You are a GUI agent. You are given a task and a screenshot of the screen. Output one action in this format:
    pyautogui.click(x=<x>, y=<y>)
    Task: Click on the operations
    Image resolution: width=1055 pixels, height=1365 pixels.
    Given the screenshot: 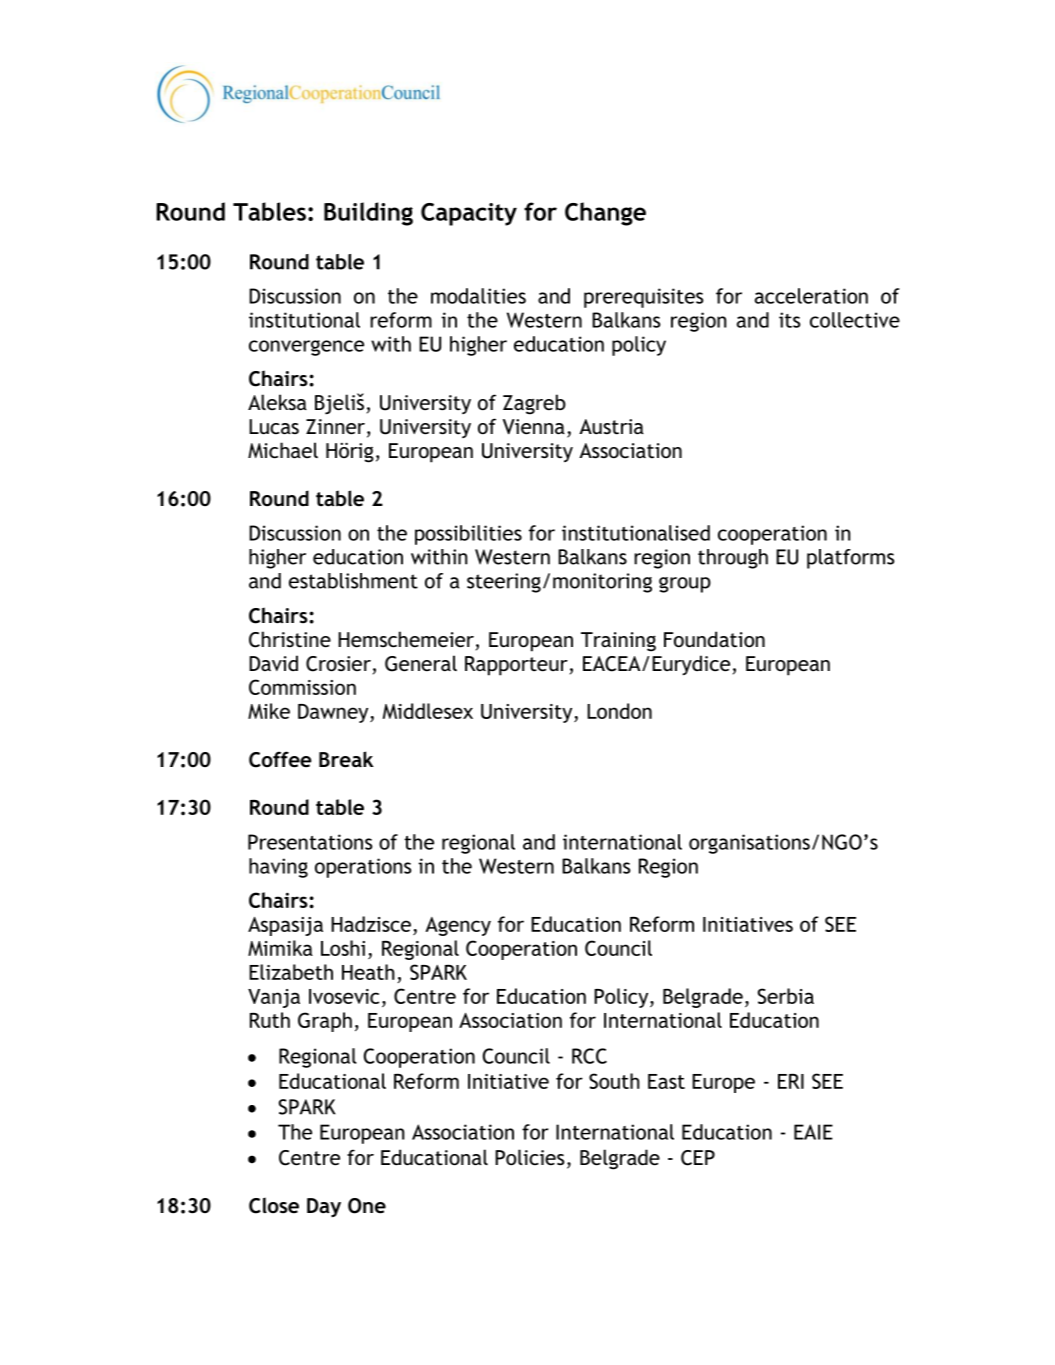 What is the action you would take?
    pyautogui.click(x=363, y=868)
